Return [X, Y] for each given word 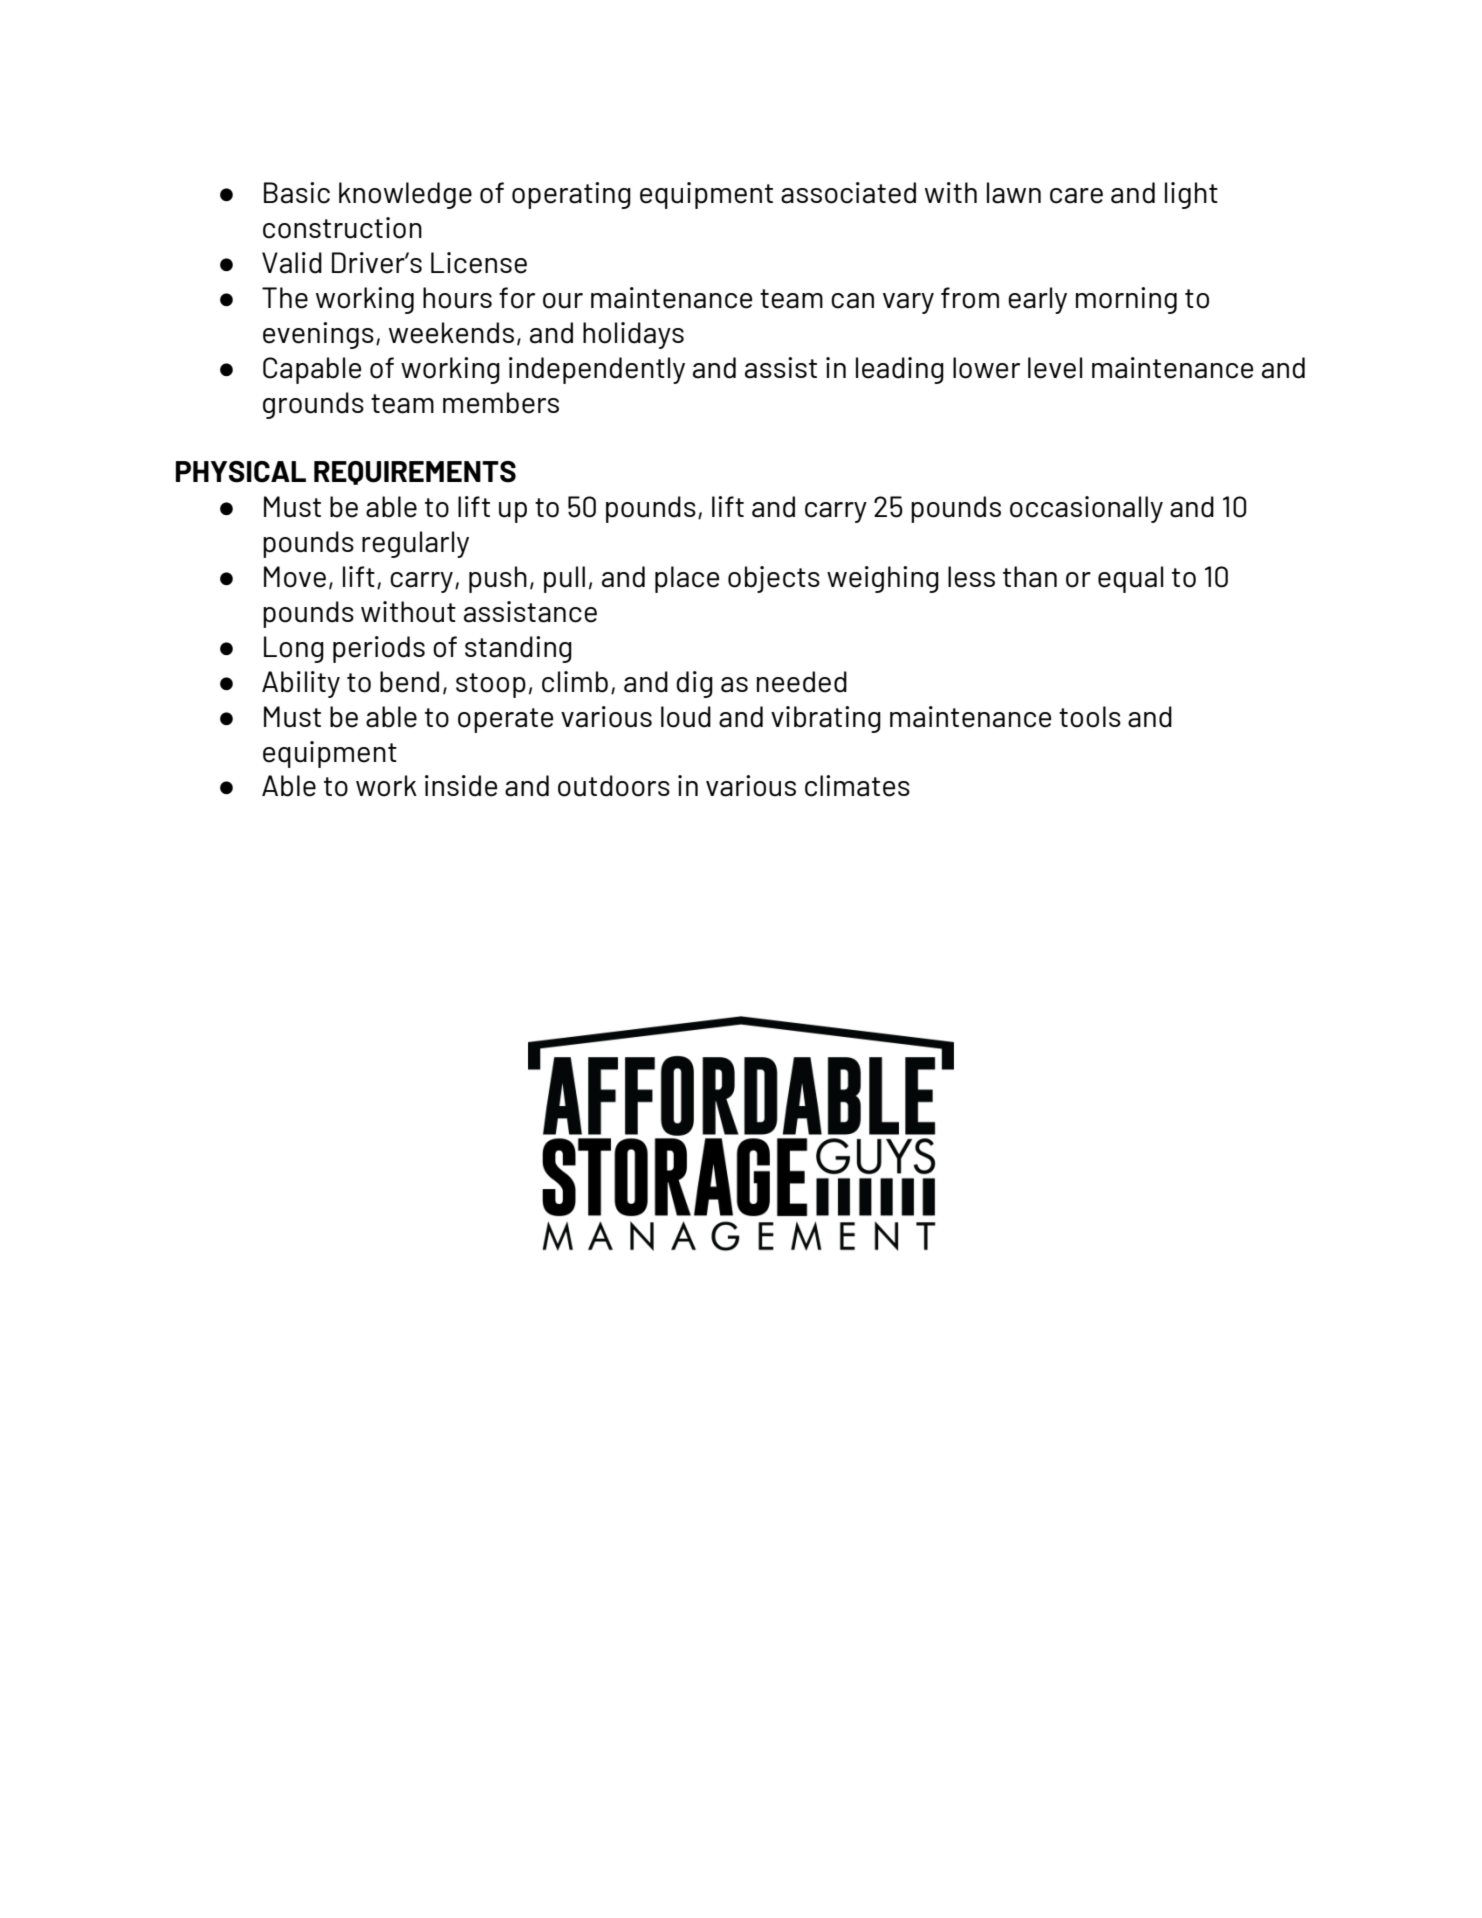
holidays [633, 335]
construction [342, 228]
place [687, 579]
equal [1130, 579]
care [1076, 196]
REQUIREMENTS [415, 473]
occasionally [1086, 509]
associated [848, 193]
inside [461, 786]
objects [774, 579]
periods [379, 649]
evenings [318, 335]
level [1055, 368]
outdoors [614, 786]
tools [1090, 717]
